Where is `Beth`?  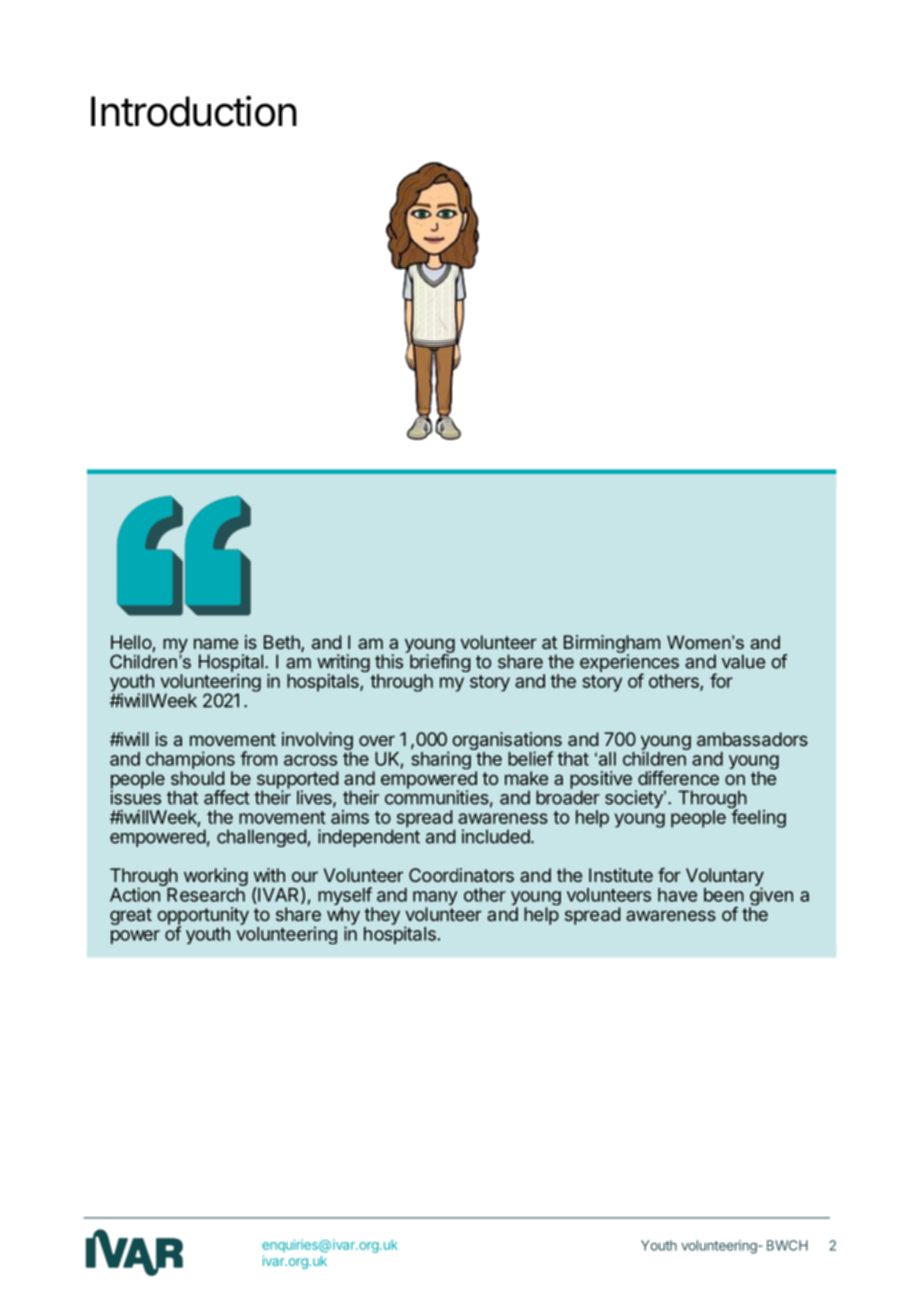
Beth is located at coordinates (283, 643).
